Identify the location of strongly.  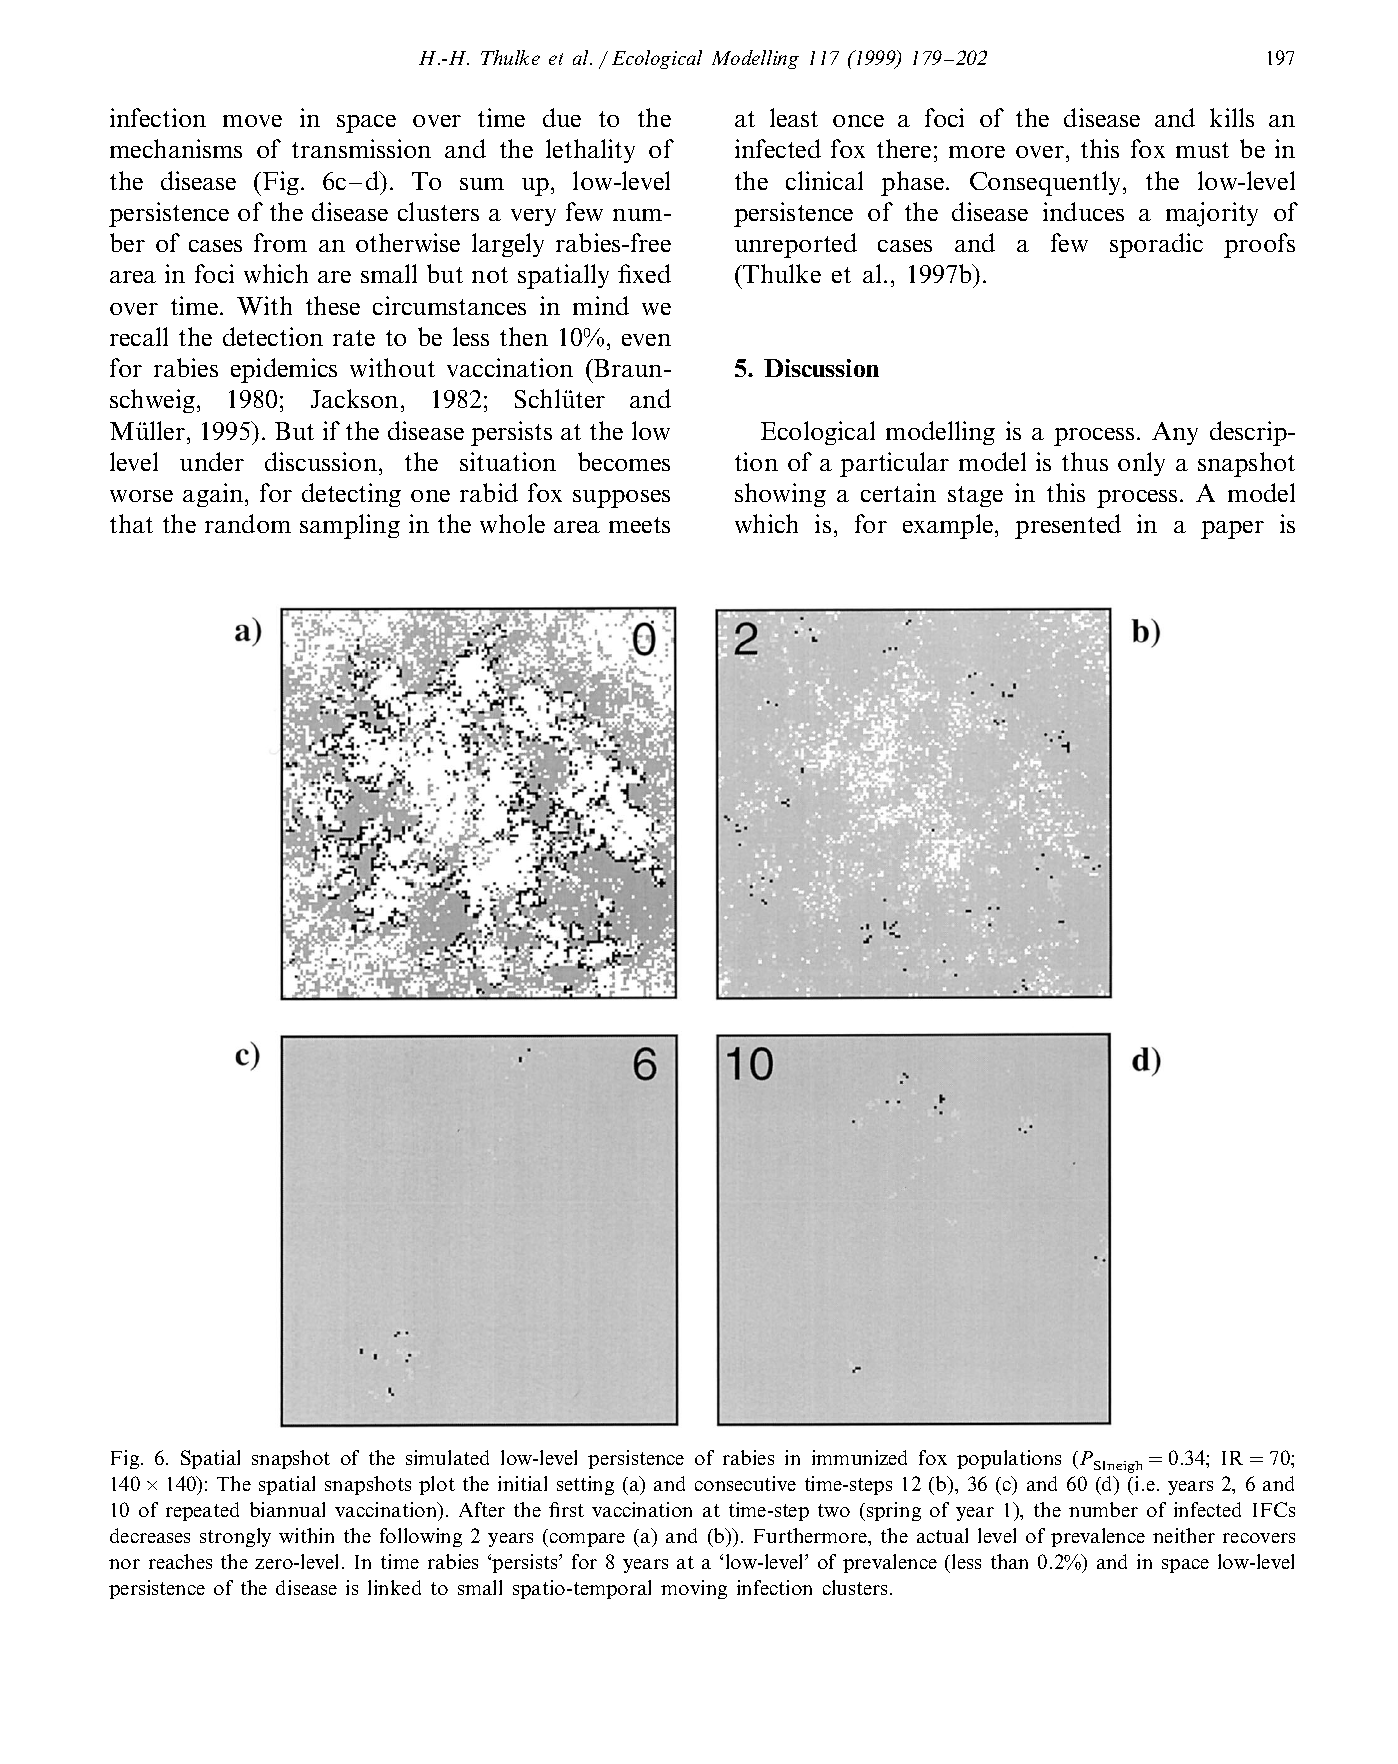
(235, 1537).
